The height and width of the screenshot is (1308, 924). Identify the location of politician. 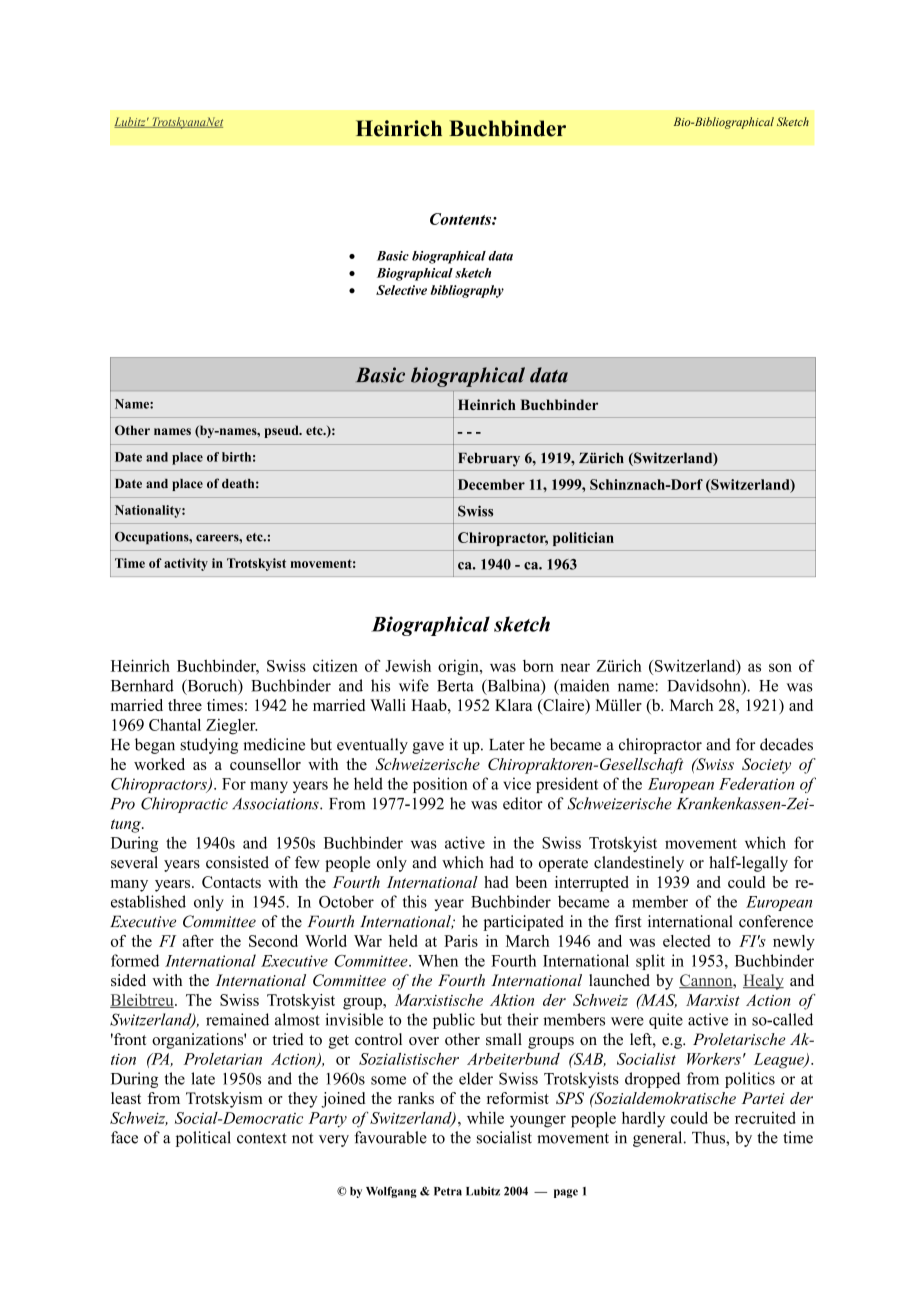
(583, 539).
